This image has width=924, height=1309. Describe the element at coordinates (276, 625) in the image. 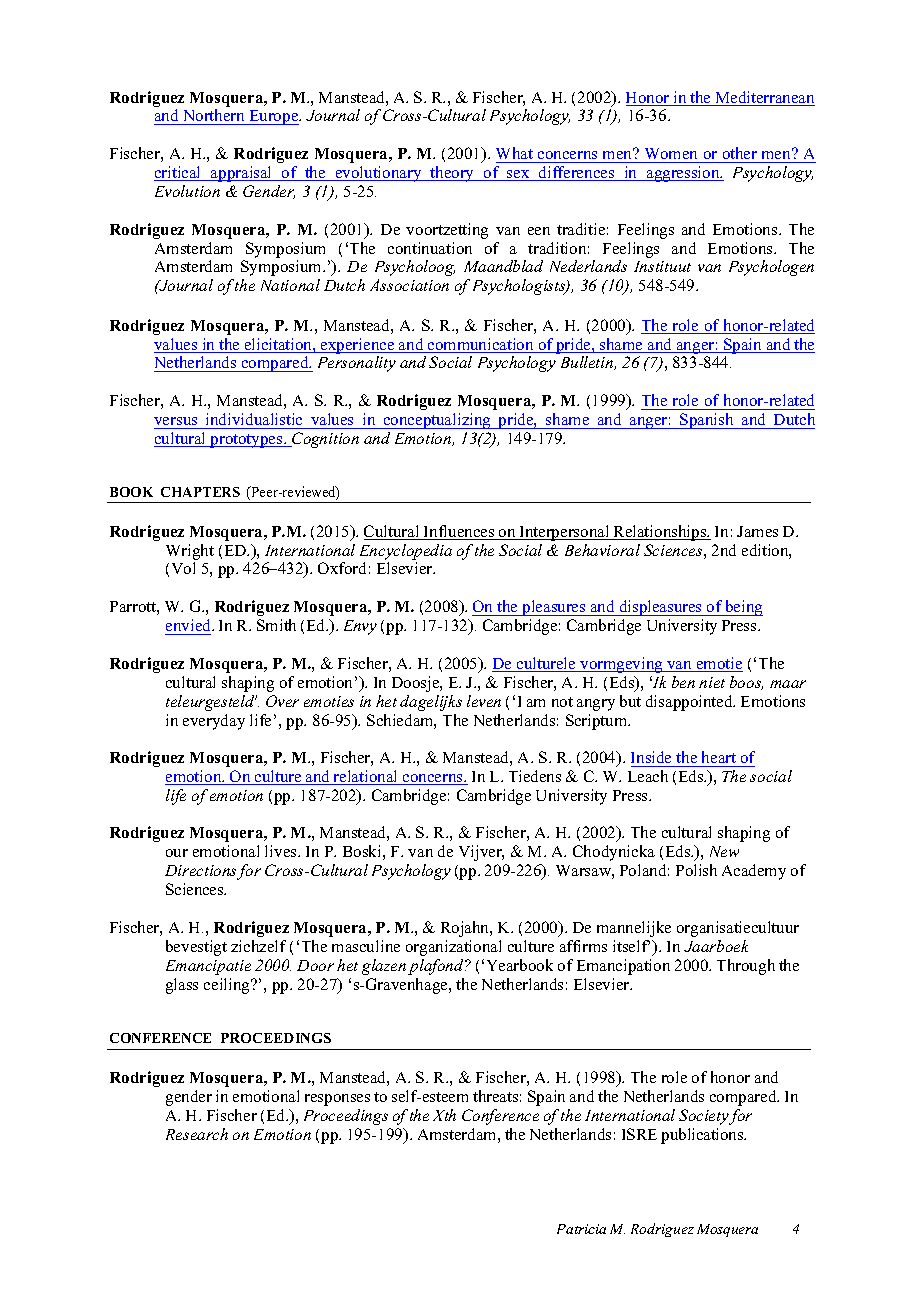

I see `Smith` at that location.
